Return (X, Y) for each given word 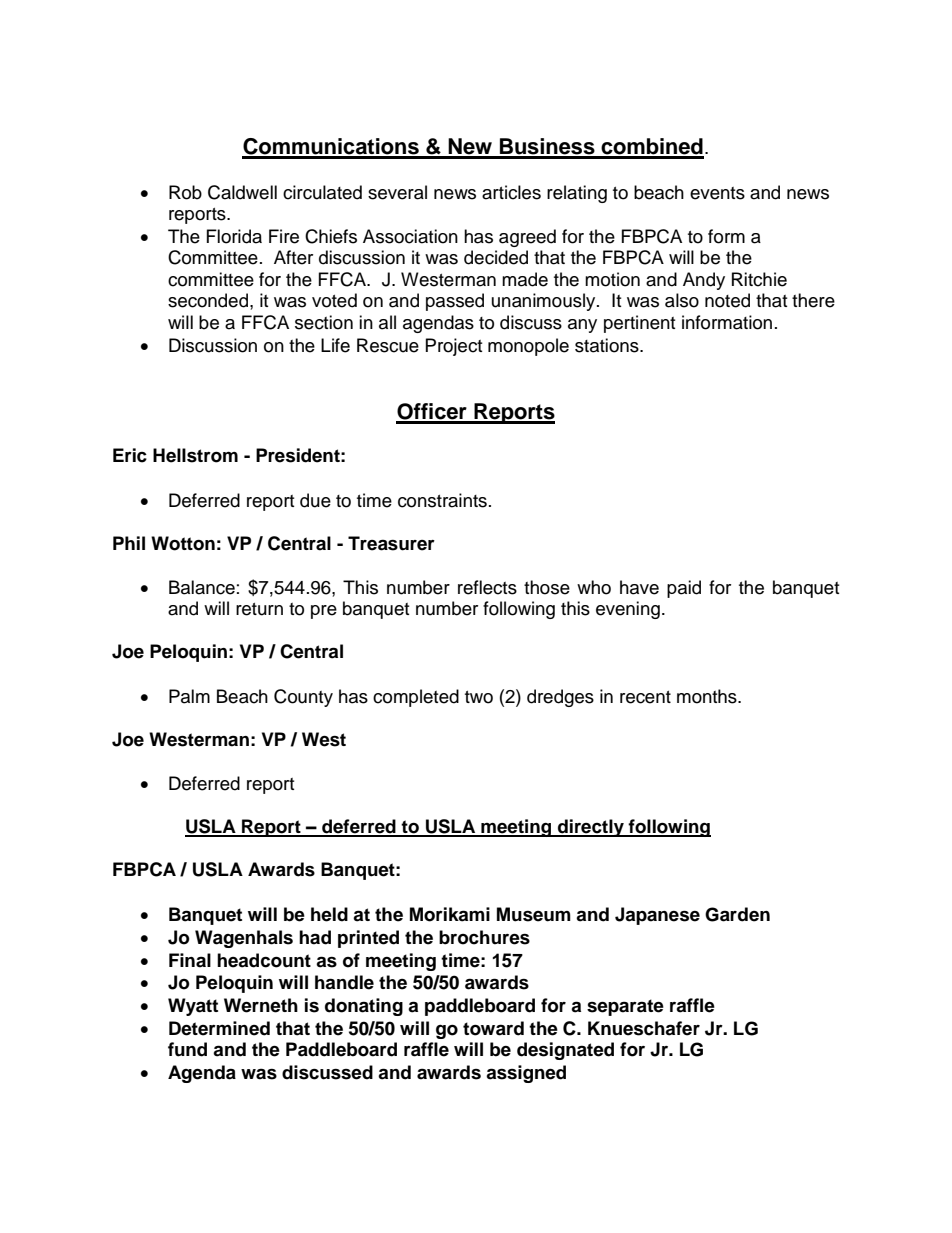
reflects (487, 587)
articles (511, 192)
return (259, 609)
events (717, 193)
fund (187, 1049)
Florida (234, 236)
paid (684, 589)
